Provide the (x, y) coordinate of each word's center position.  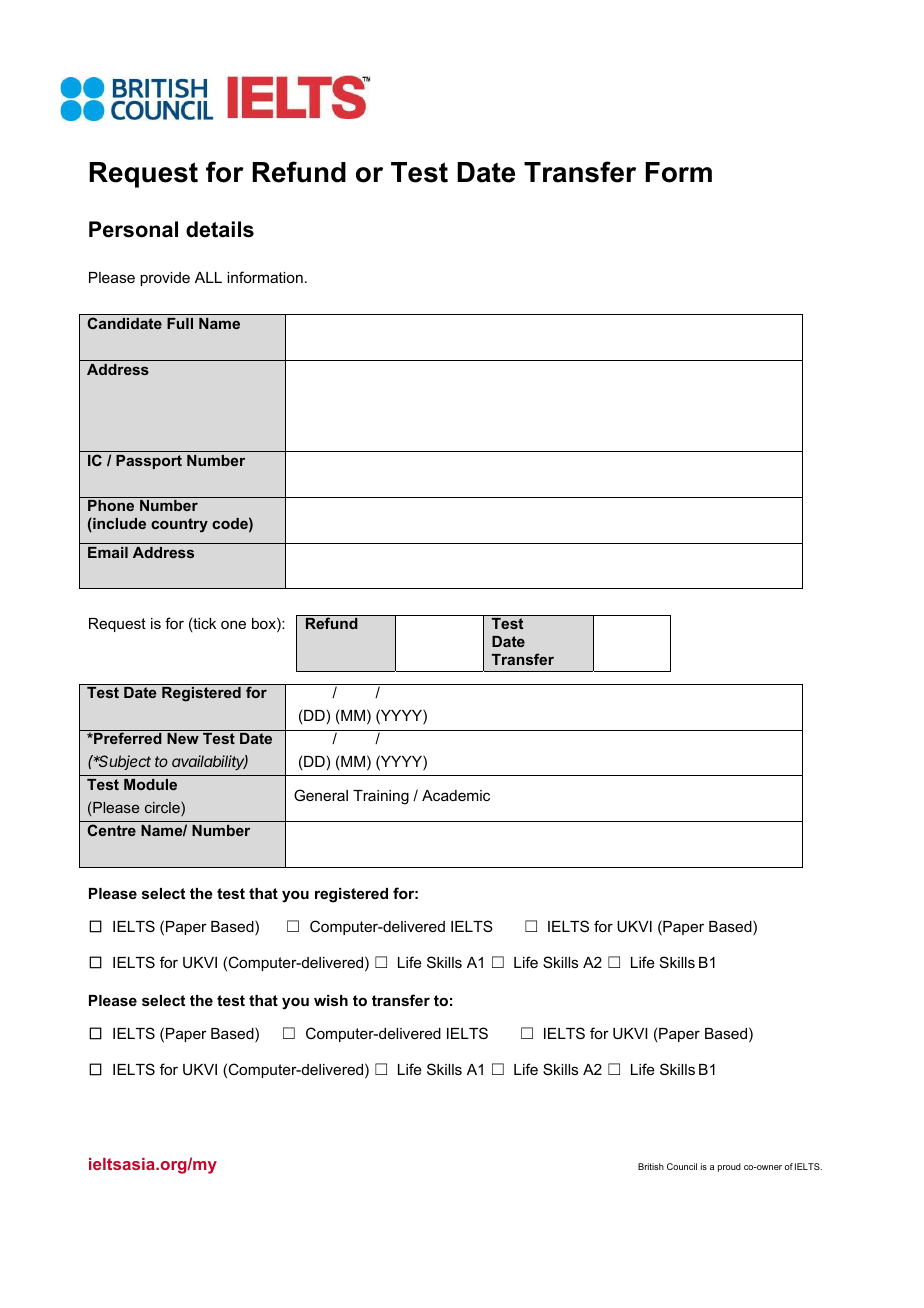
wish (331, 1000)
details (220, 229)
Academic (456, 795)
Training (381, 797)
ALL (208, 277)
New (183, 738)
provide (165, 279)
